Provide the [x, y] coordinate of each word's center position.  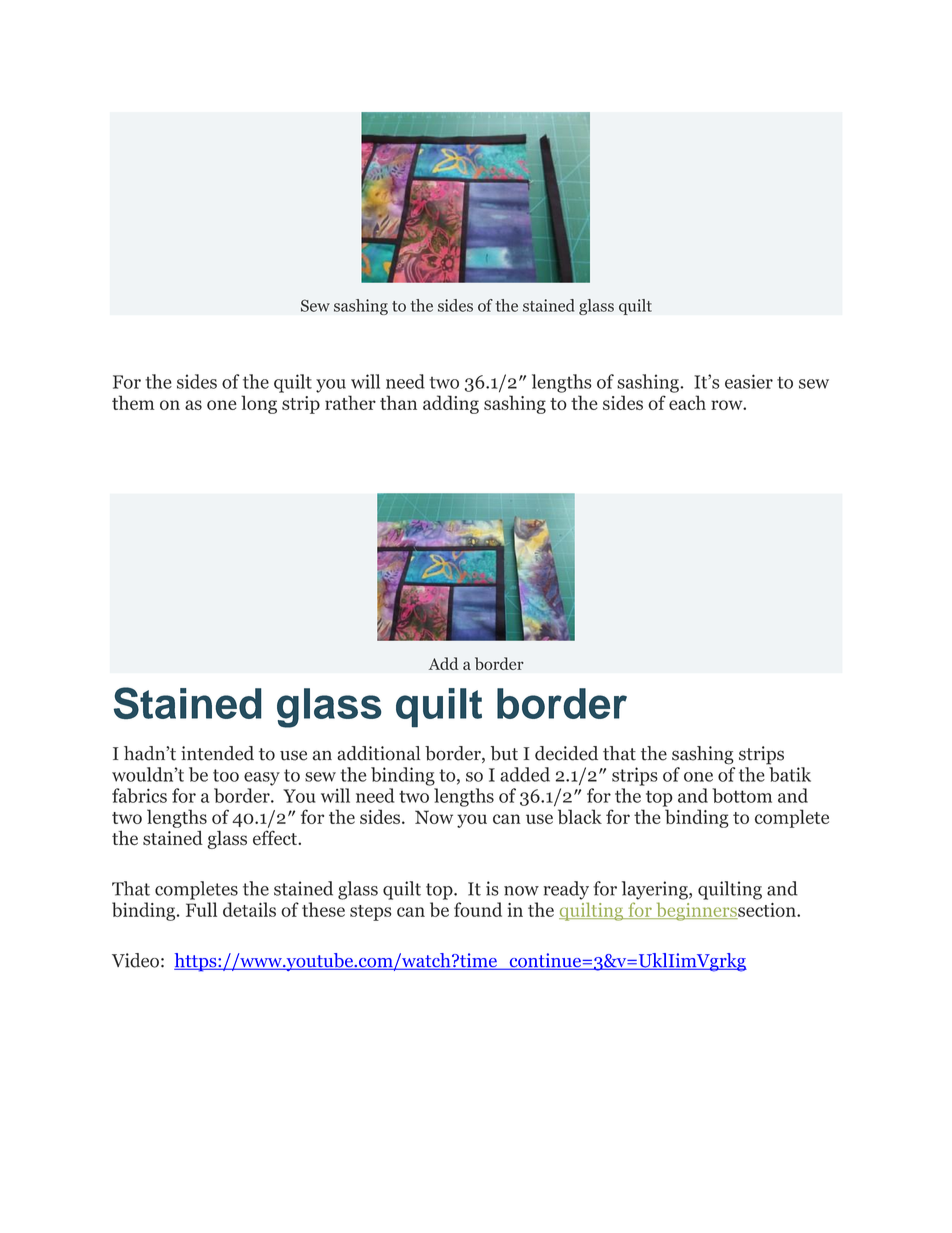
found [478, 909]
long [259, 404]
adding [451, 404]
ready [566, 890]
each [687, 402]
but [504, 753]
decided [566, 753]
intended [217, 753]
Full [201, 909]
